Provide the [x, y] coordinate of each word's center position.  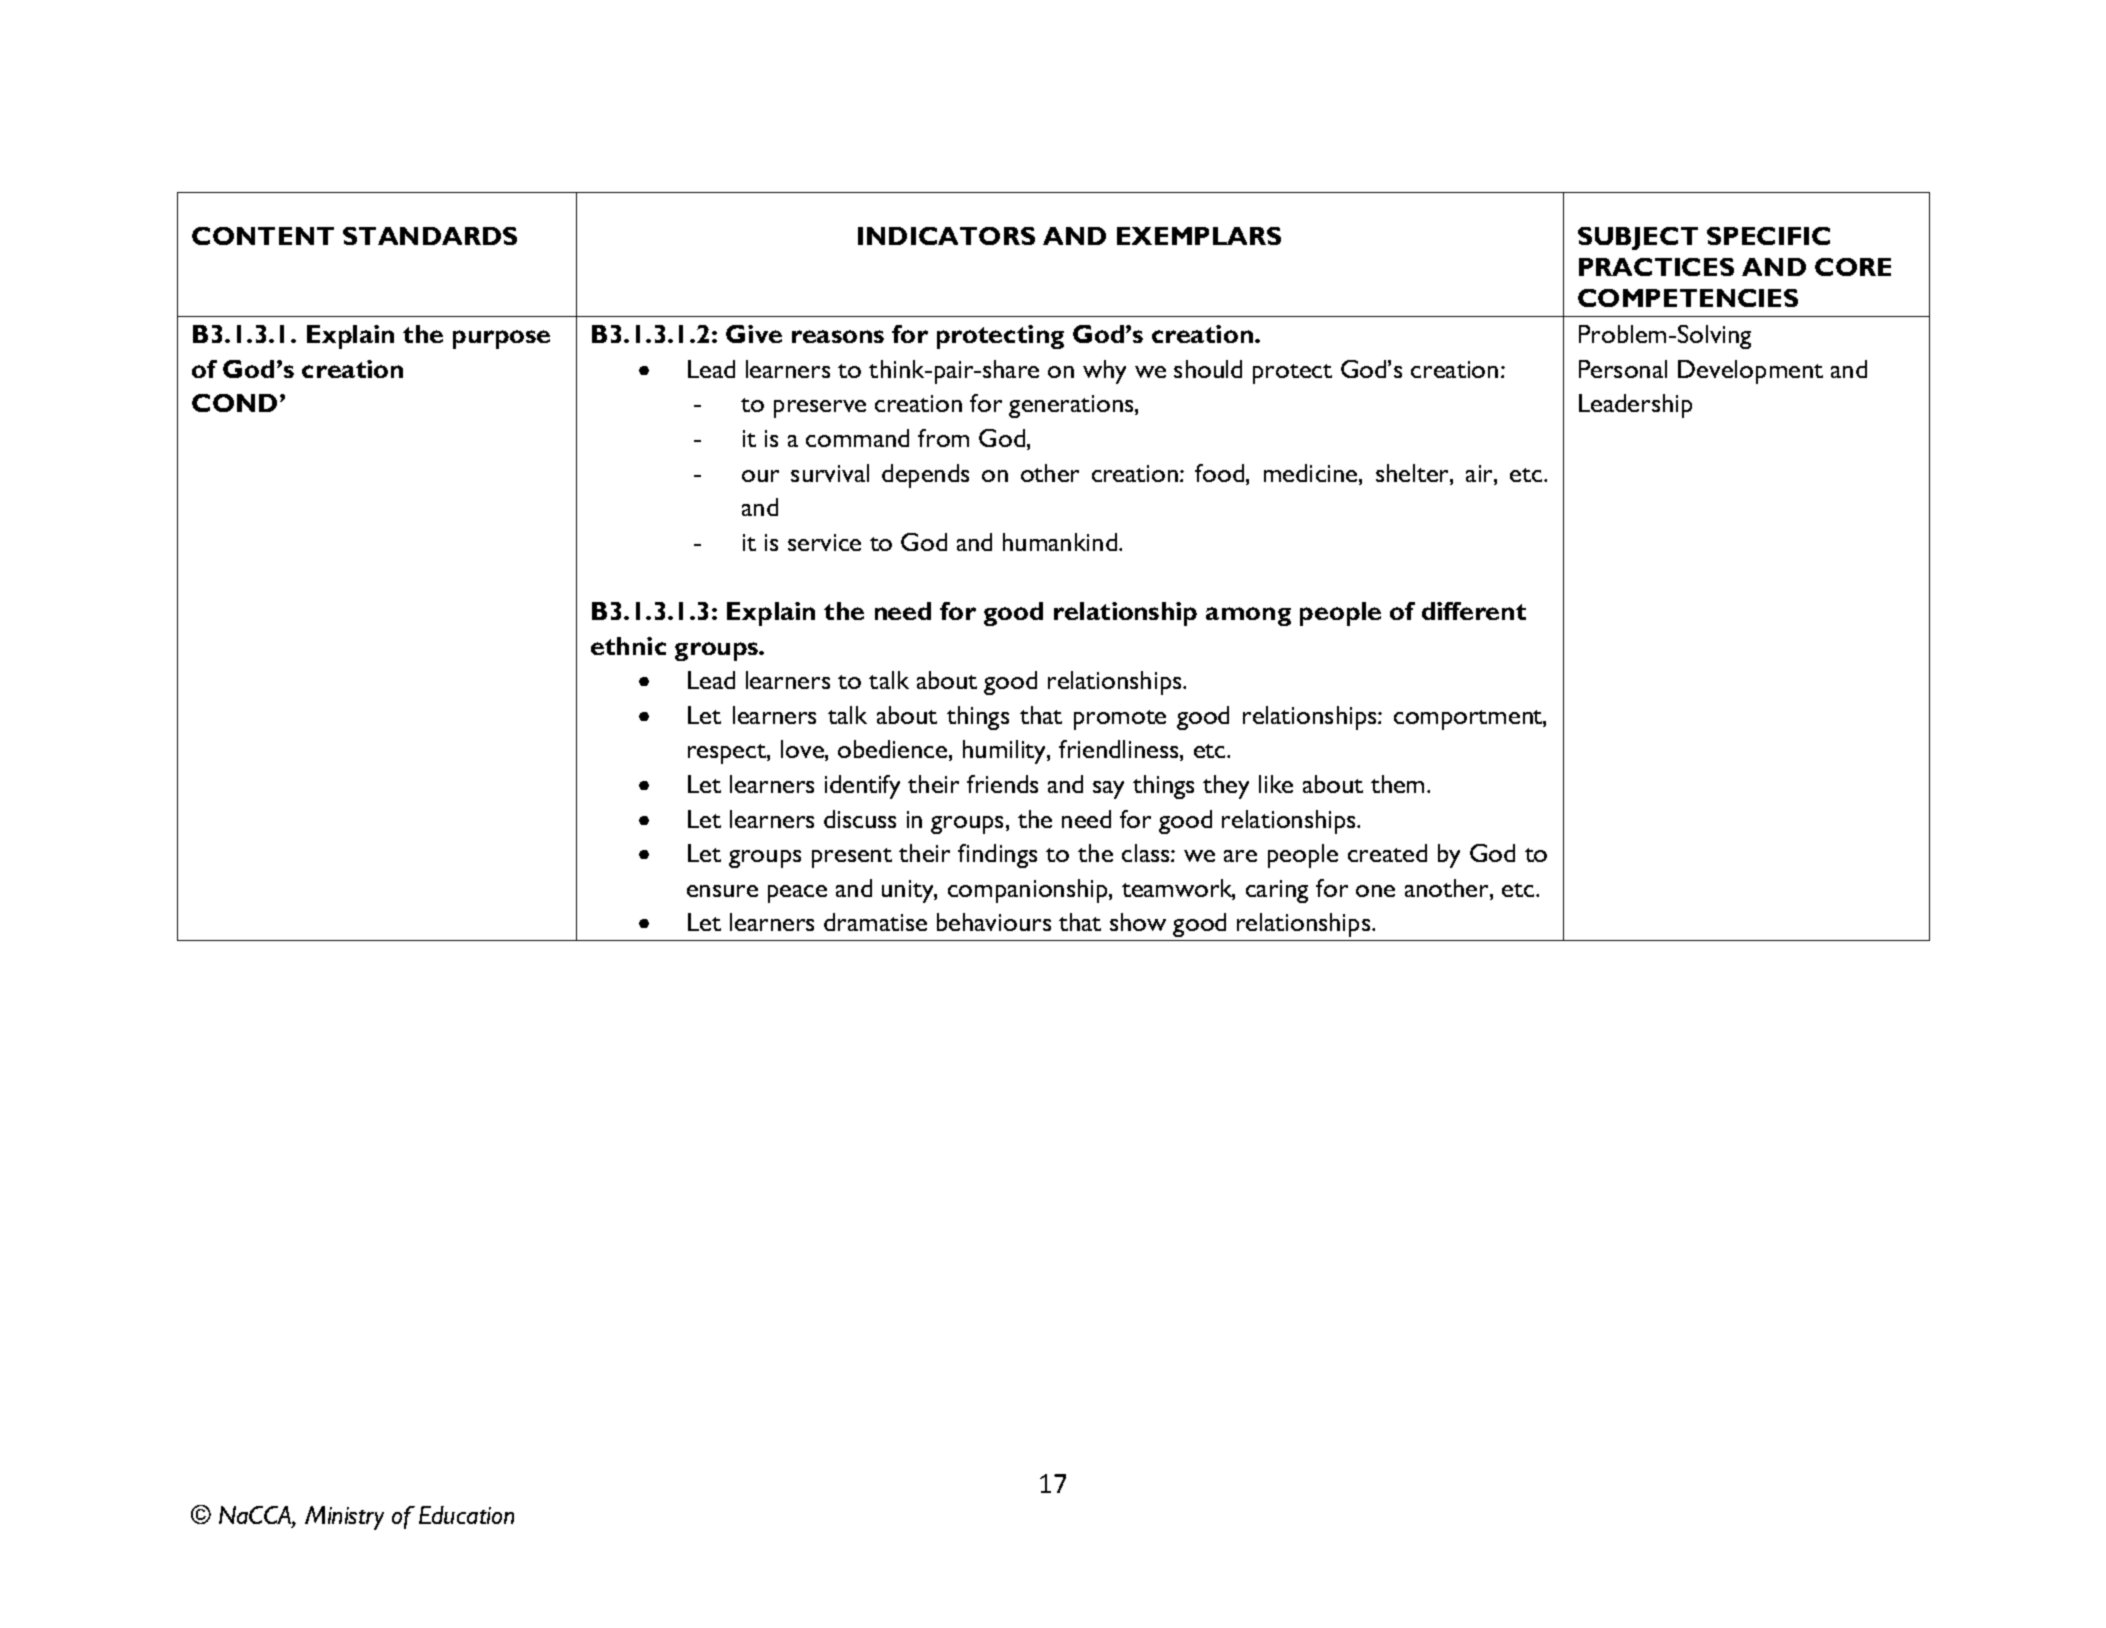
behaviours [994, 922]
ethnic [628, 646]
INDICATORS [946, 236]
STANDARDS [430, 236]
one [1375, 891]
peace [797, 894]
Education [466, 1515]
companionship [1029, 891]
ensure [722, 891]
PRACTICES [1656, 267]
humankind [1061, 542]
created [1387, 853]
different [1474, 611]
